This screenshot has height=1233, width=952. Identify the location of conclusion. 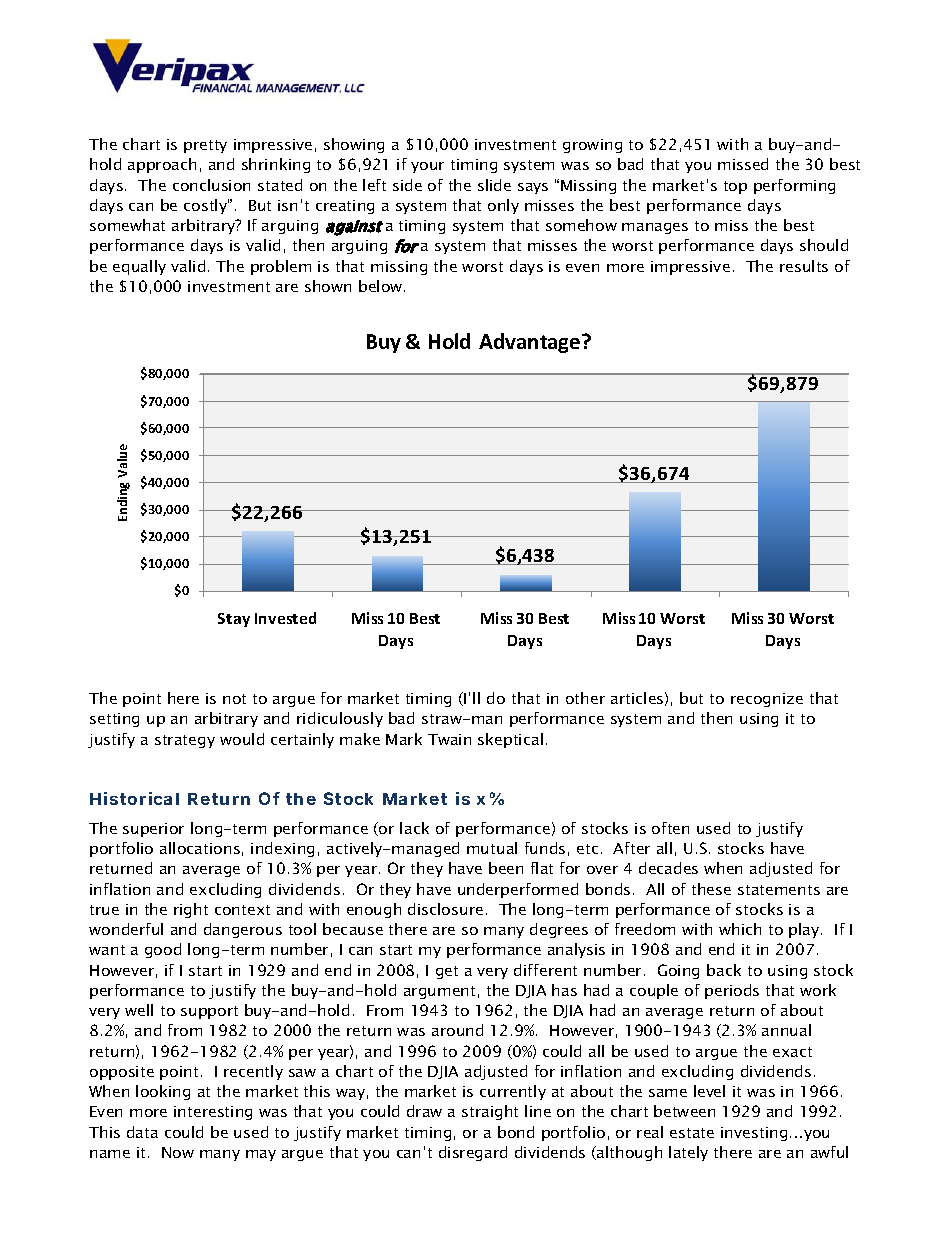
(211, 185).
